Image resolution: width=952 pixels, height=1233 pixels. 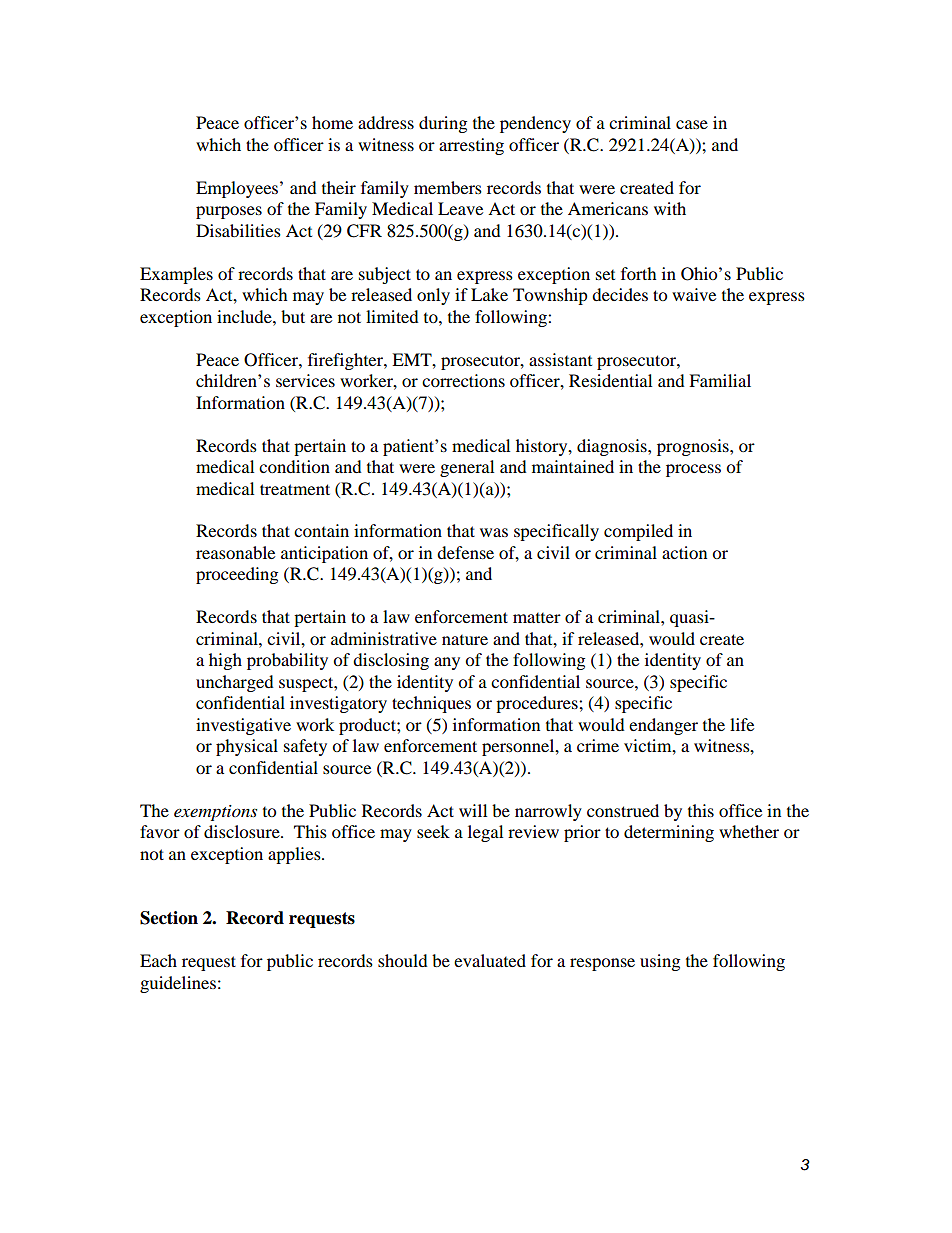 I want to click on Section, so click(x=169, y=918).
